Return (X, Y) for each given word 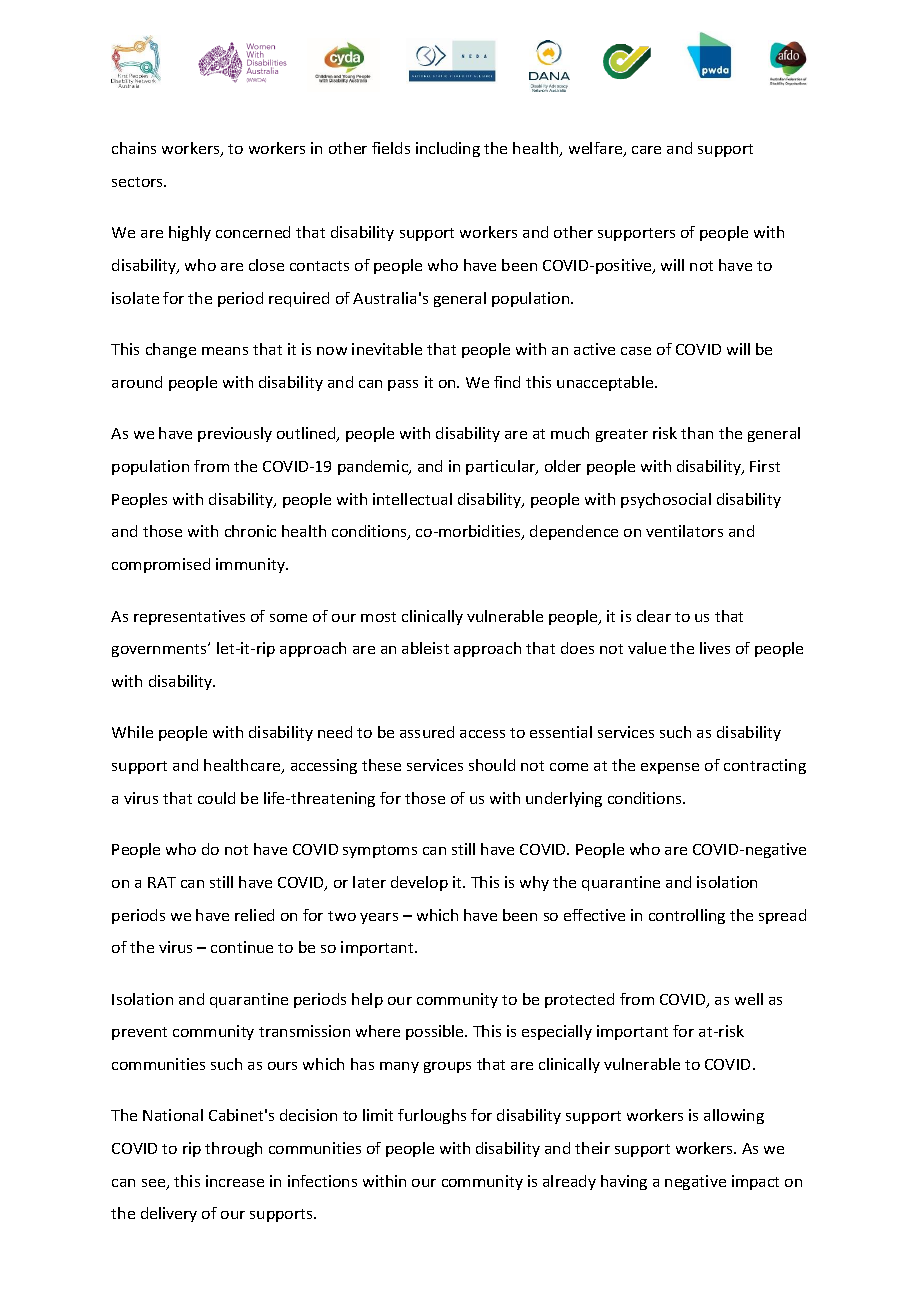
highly (190, 233)
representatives (189, 617)
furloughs (432, 1116)
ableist (425, 648)
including (448, 149)
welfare (597, 149)
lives (715, 648)
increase (235, 1181)
